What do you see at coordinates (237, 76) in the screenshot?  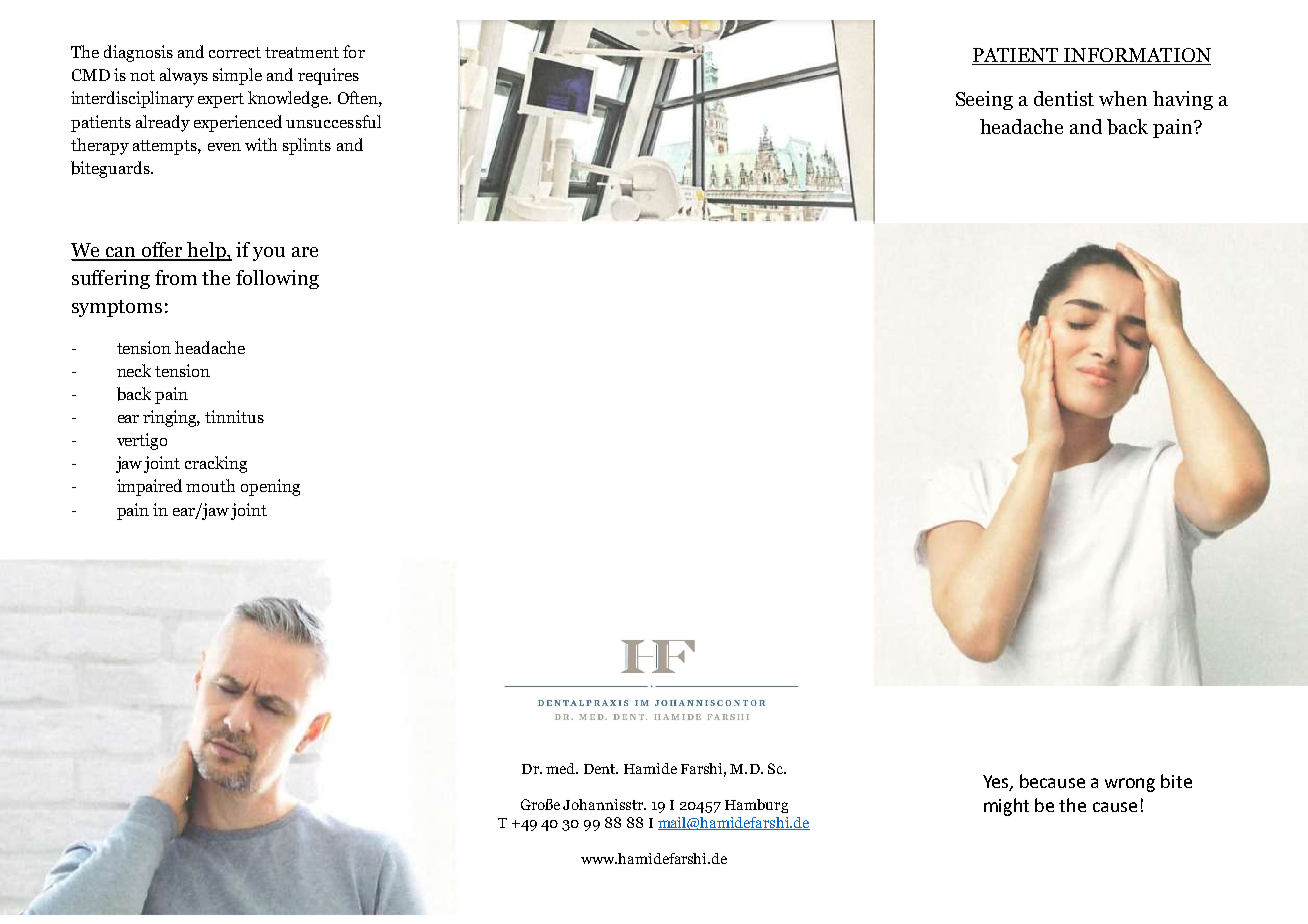 I see `simple` at bounding box center [237, 76].
